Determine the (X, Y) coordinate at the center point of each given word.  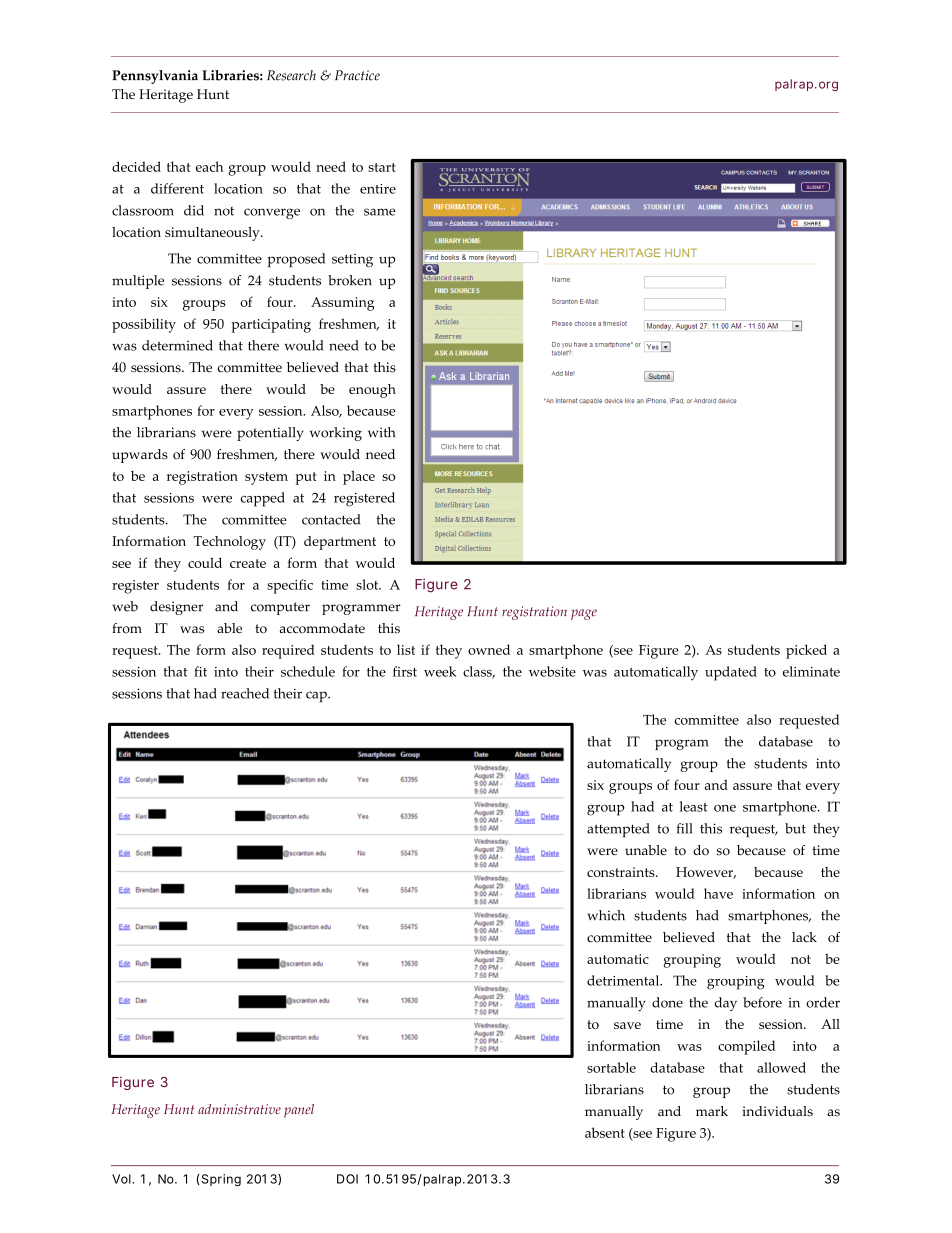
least (694, 806)
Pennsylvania (155, 77)
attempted (618, 830)
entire (378, 189)
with (381, 432)
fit (200, 671)
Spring (220, 1180)
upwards (140, 456)
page (584, 614)
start (382, 167)
